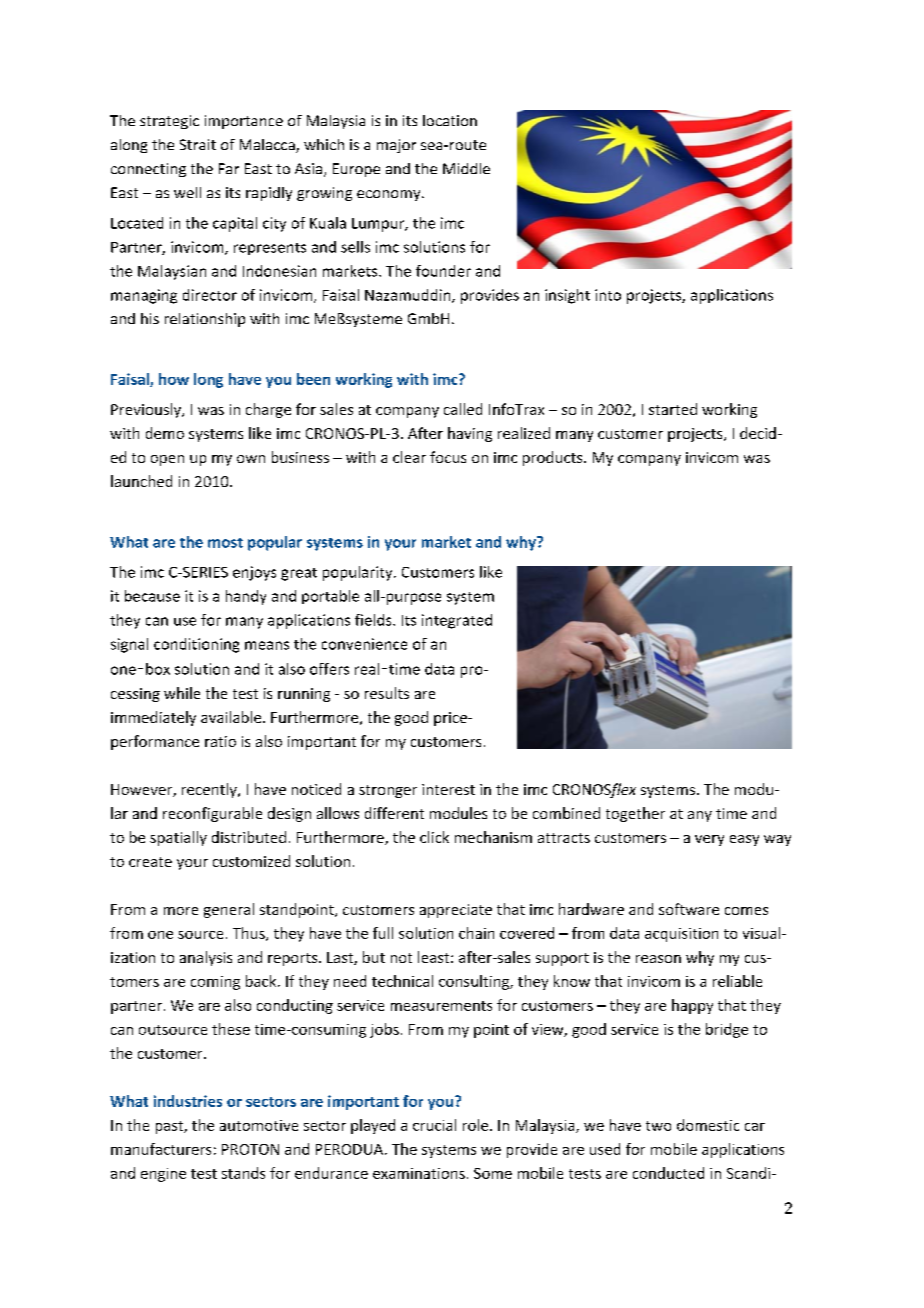 This image has width=924, height=1308. I want to click on software, so click(689, 909).
